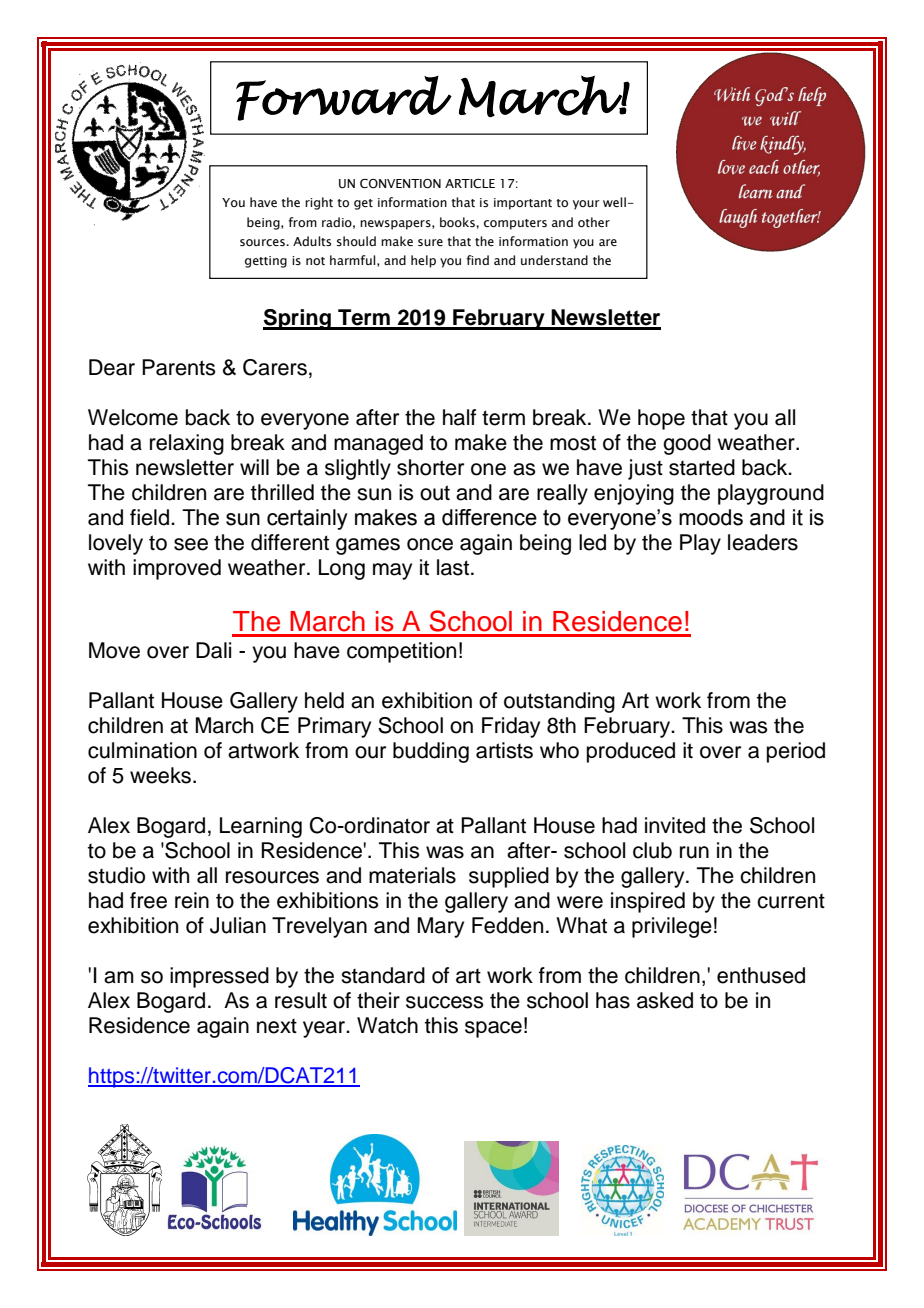  I want to click on last, so click(453, 567).
